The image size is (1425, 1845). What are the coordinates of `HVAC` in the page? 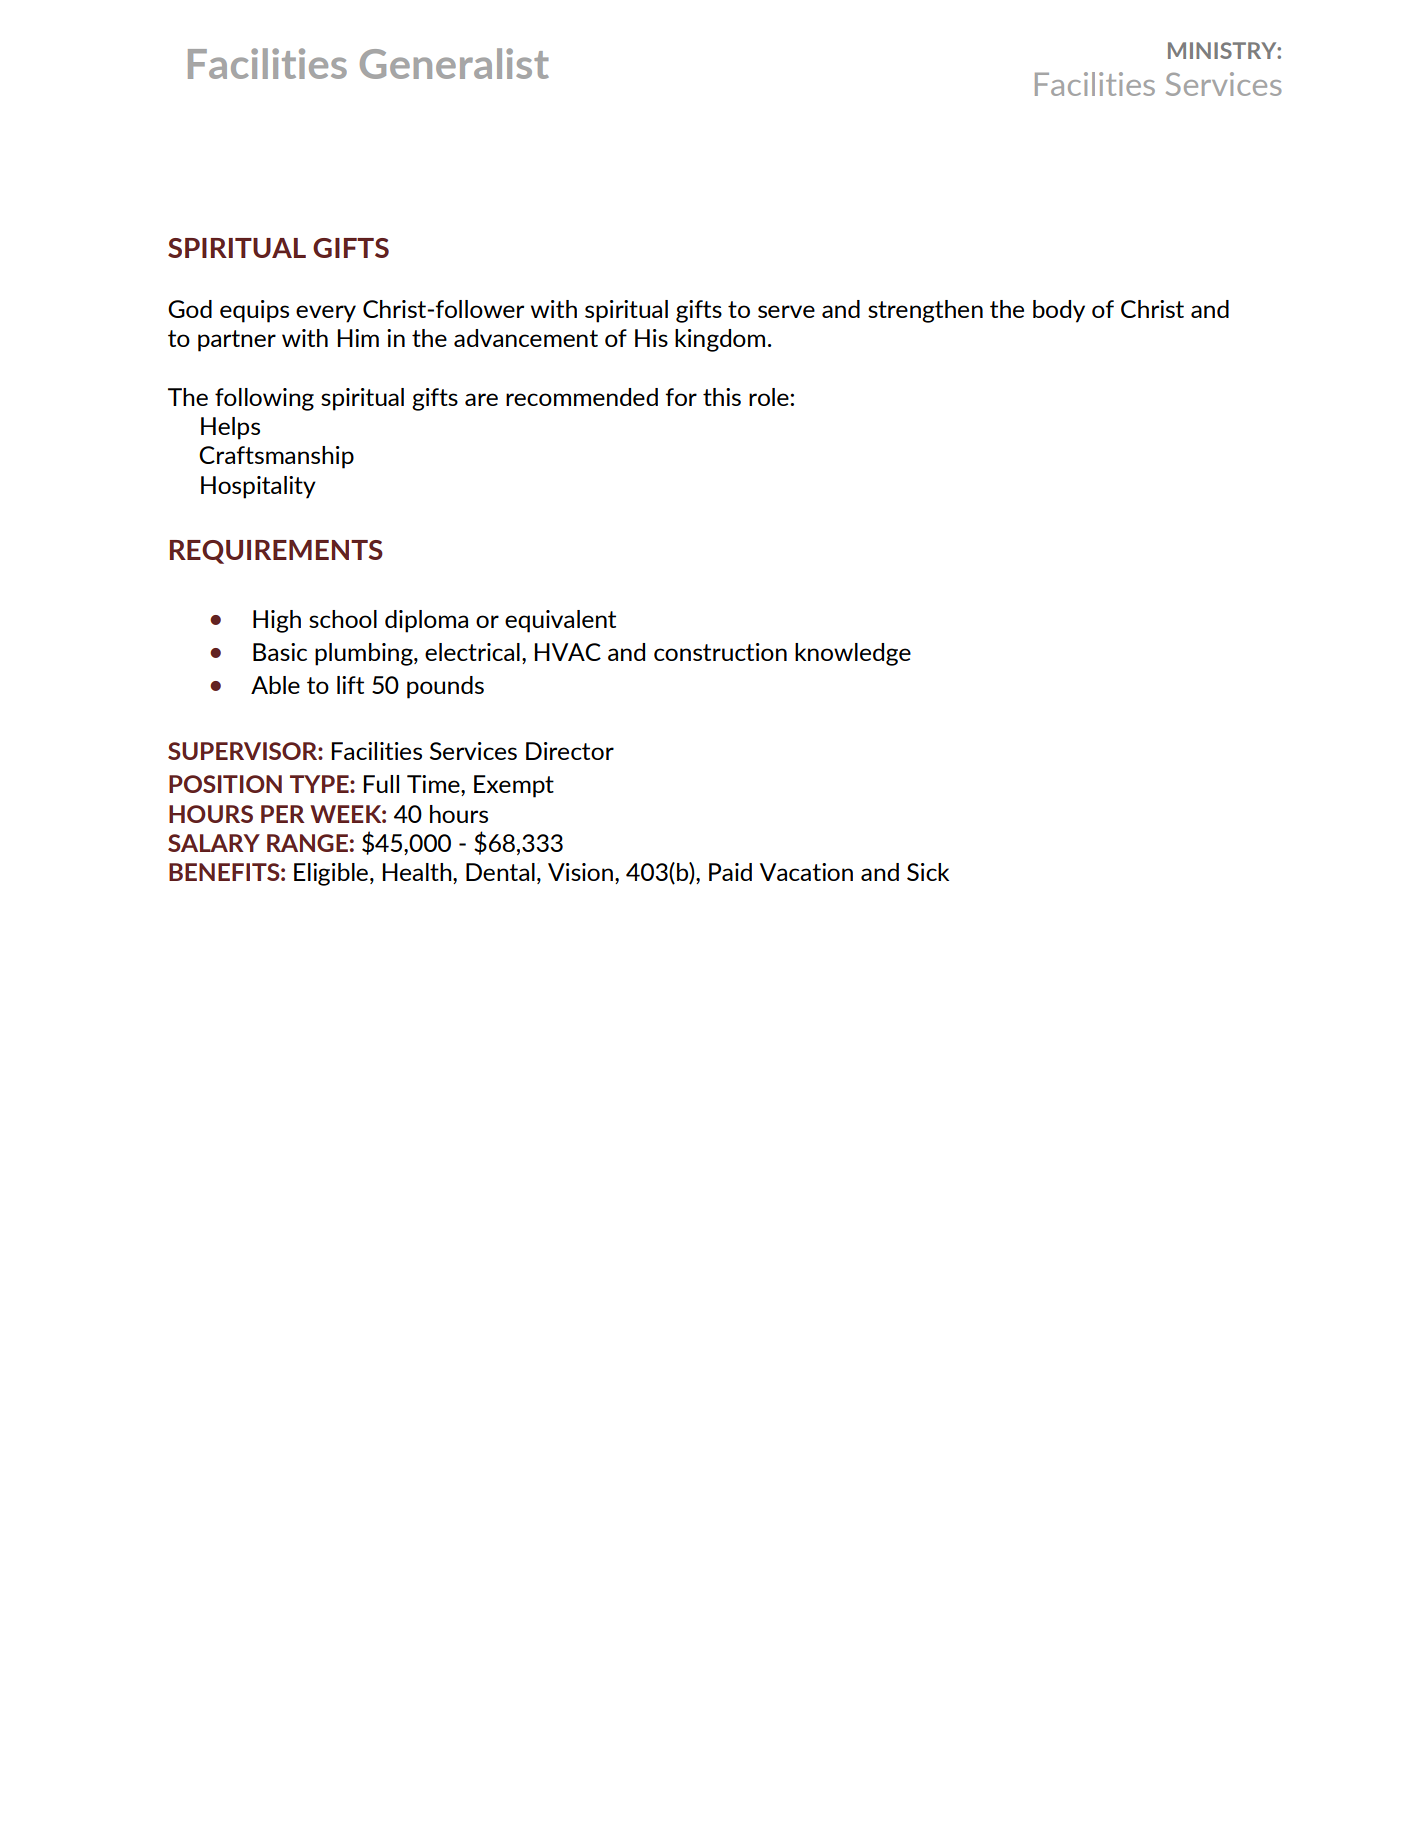 It's located at (567, 652).
